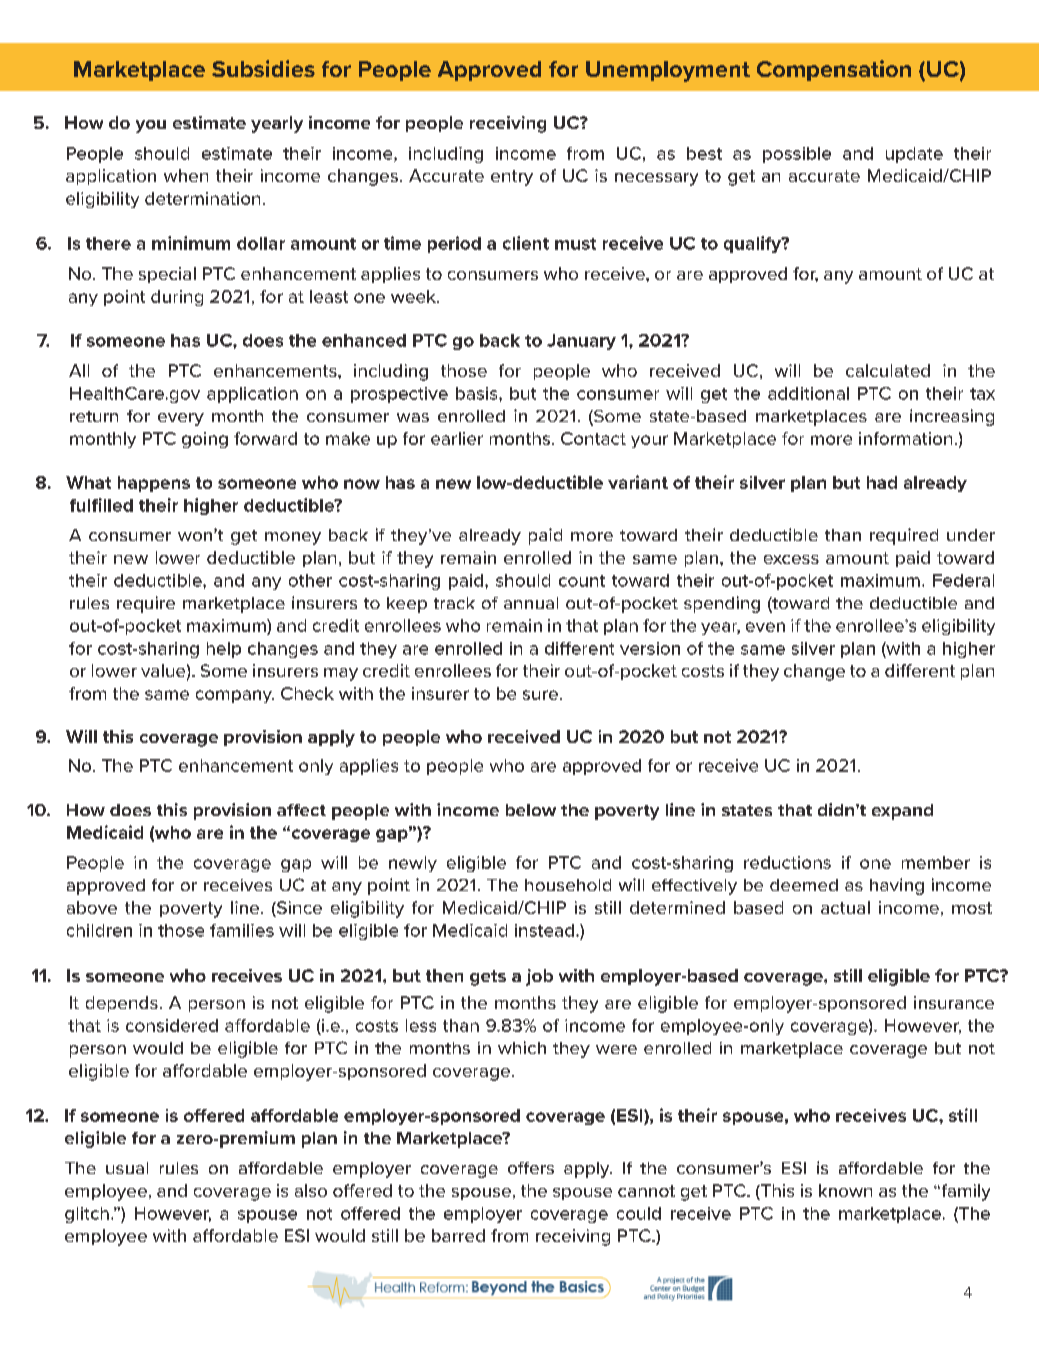  What do you see at coordinates (263, 68) in the document?
I see `Subsidies` at bounding box center [263, 68].
